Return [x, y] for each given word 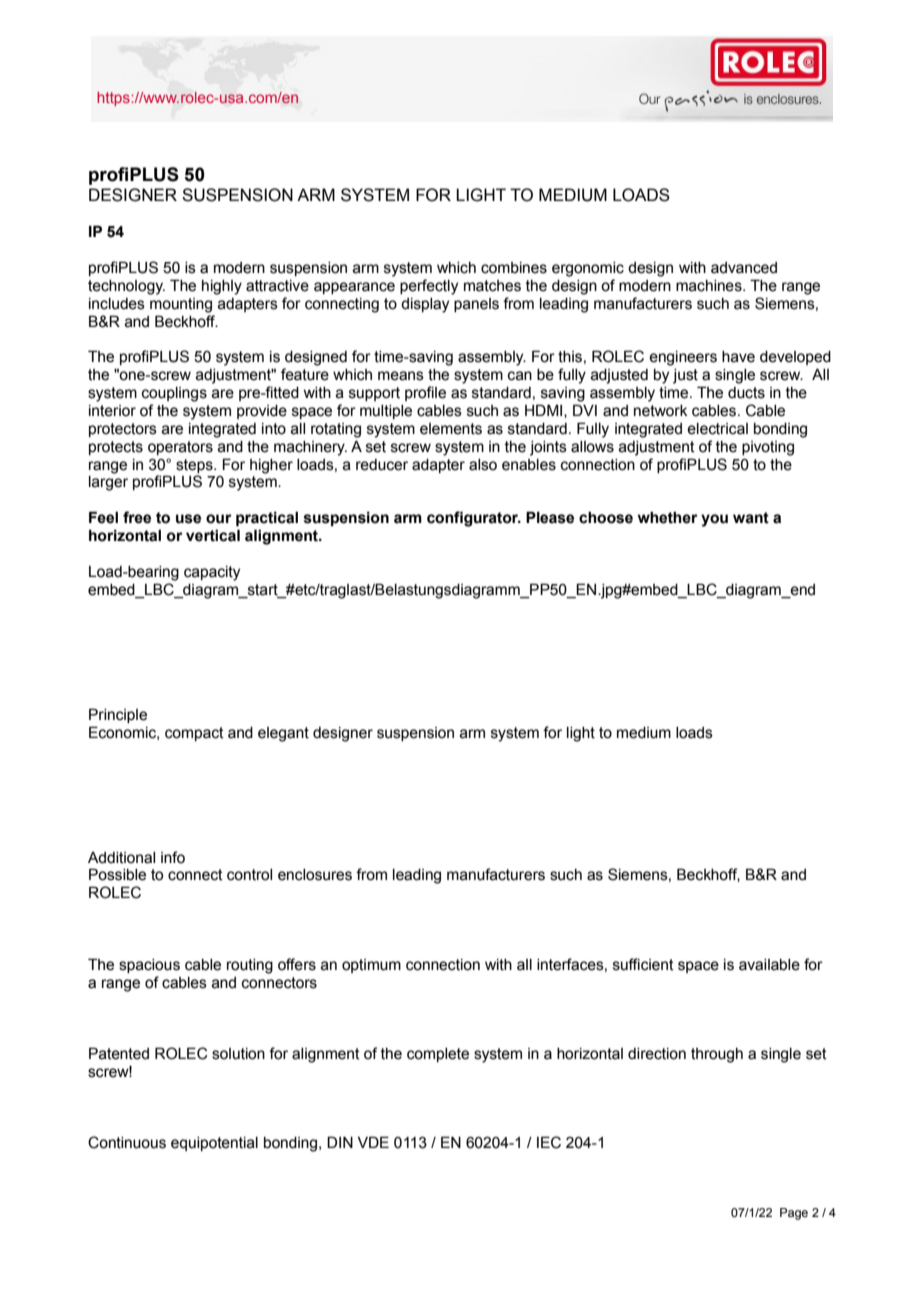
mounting [181, 305]
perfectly [429, 287]
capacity [212, 573]
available [769, 965]
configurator [474, 519]
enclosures [315, 875]
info [173, 857]
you [714, 520]
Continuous [127, 1142]
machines [710, 286]
